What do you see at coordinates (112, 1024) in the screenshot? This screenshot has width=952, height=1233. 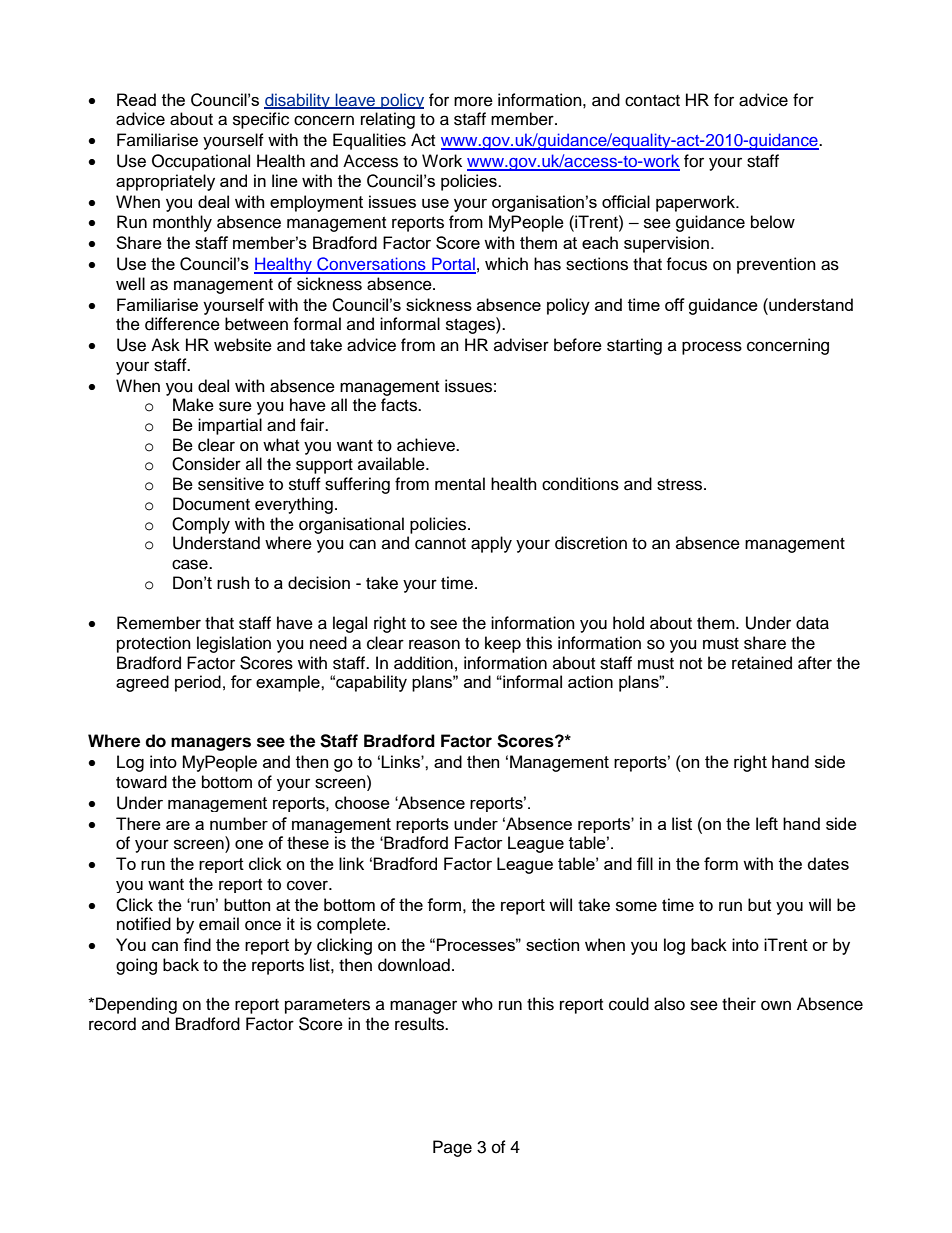 I see `record` at bounding box center [112, 1024].
